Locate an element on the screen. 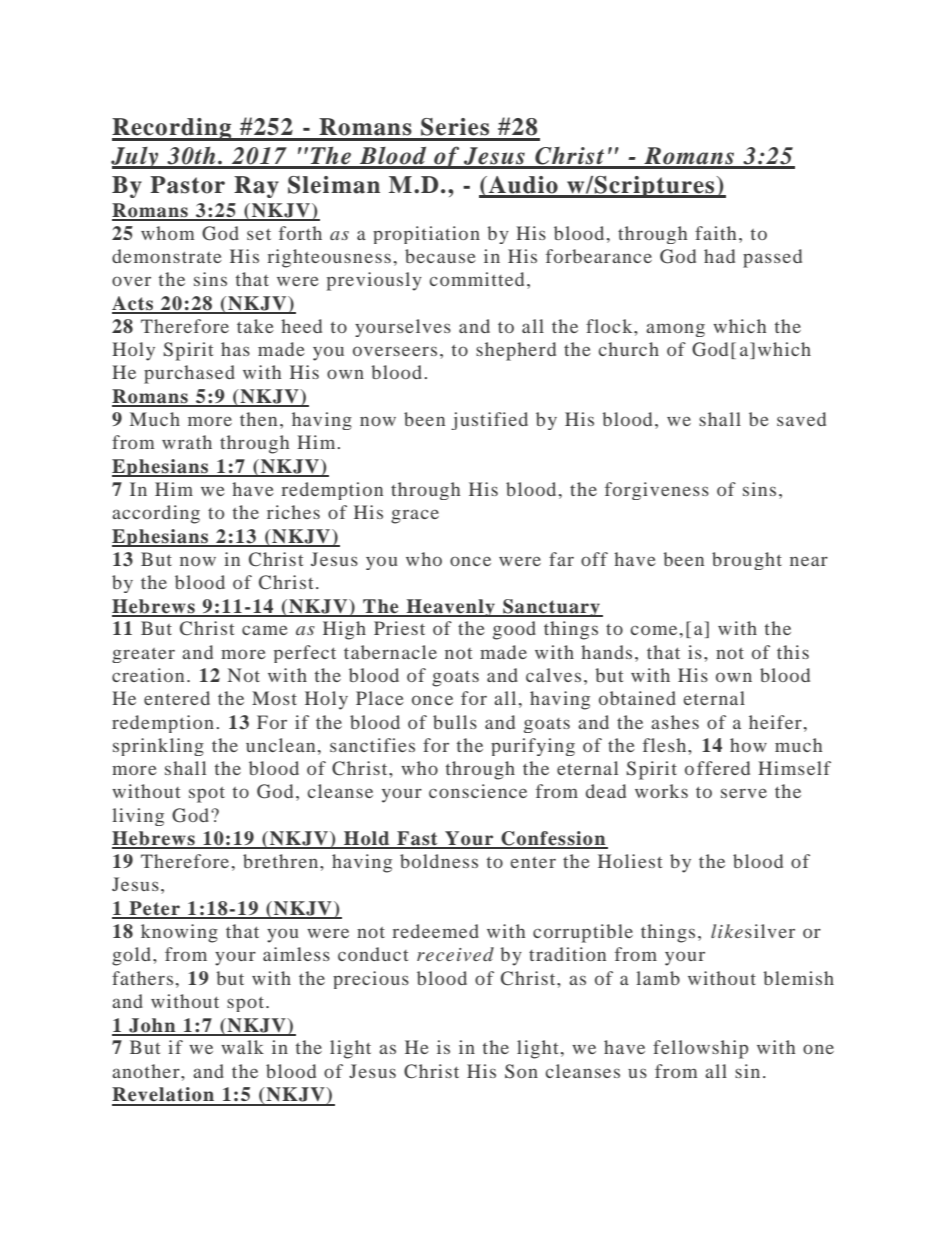  Pastor is located at coordinates (187, 185).
